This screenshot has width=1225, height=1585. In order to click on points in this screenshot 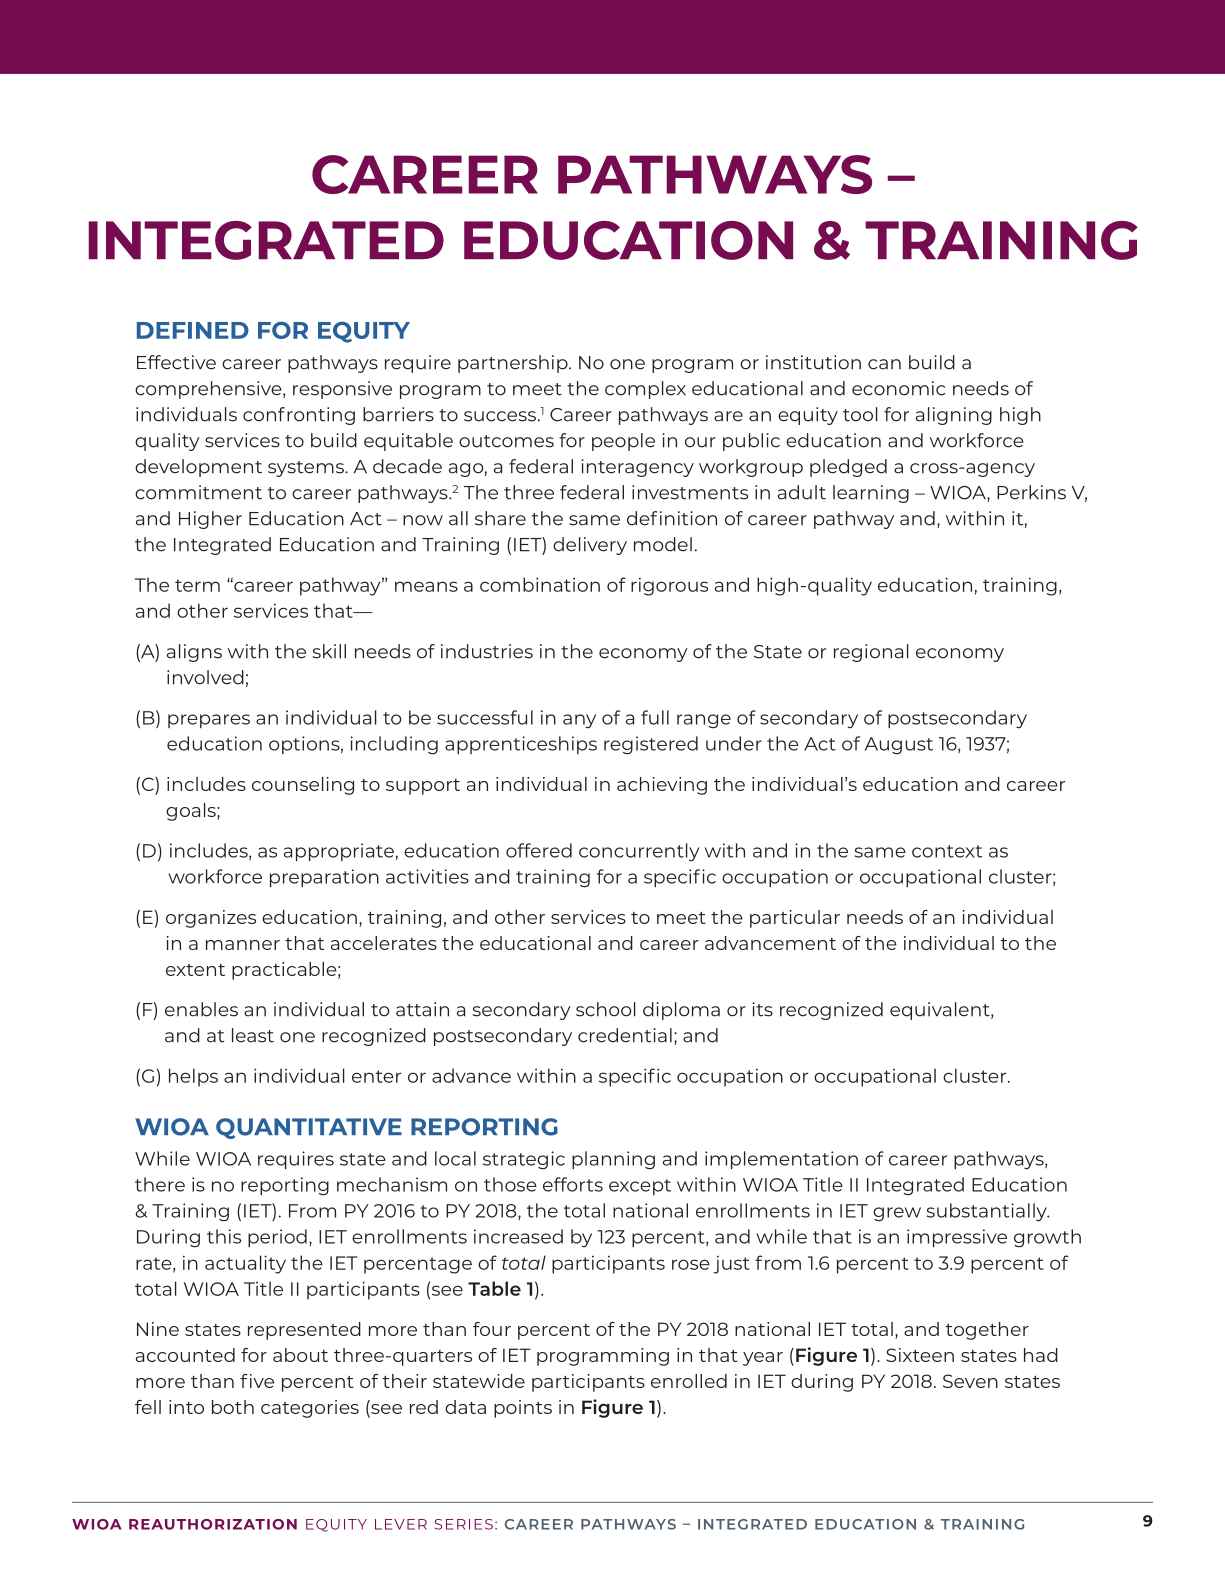, I will do `click(523, 1409)`.
